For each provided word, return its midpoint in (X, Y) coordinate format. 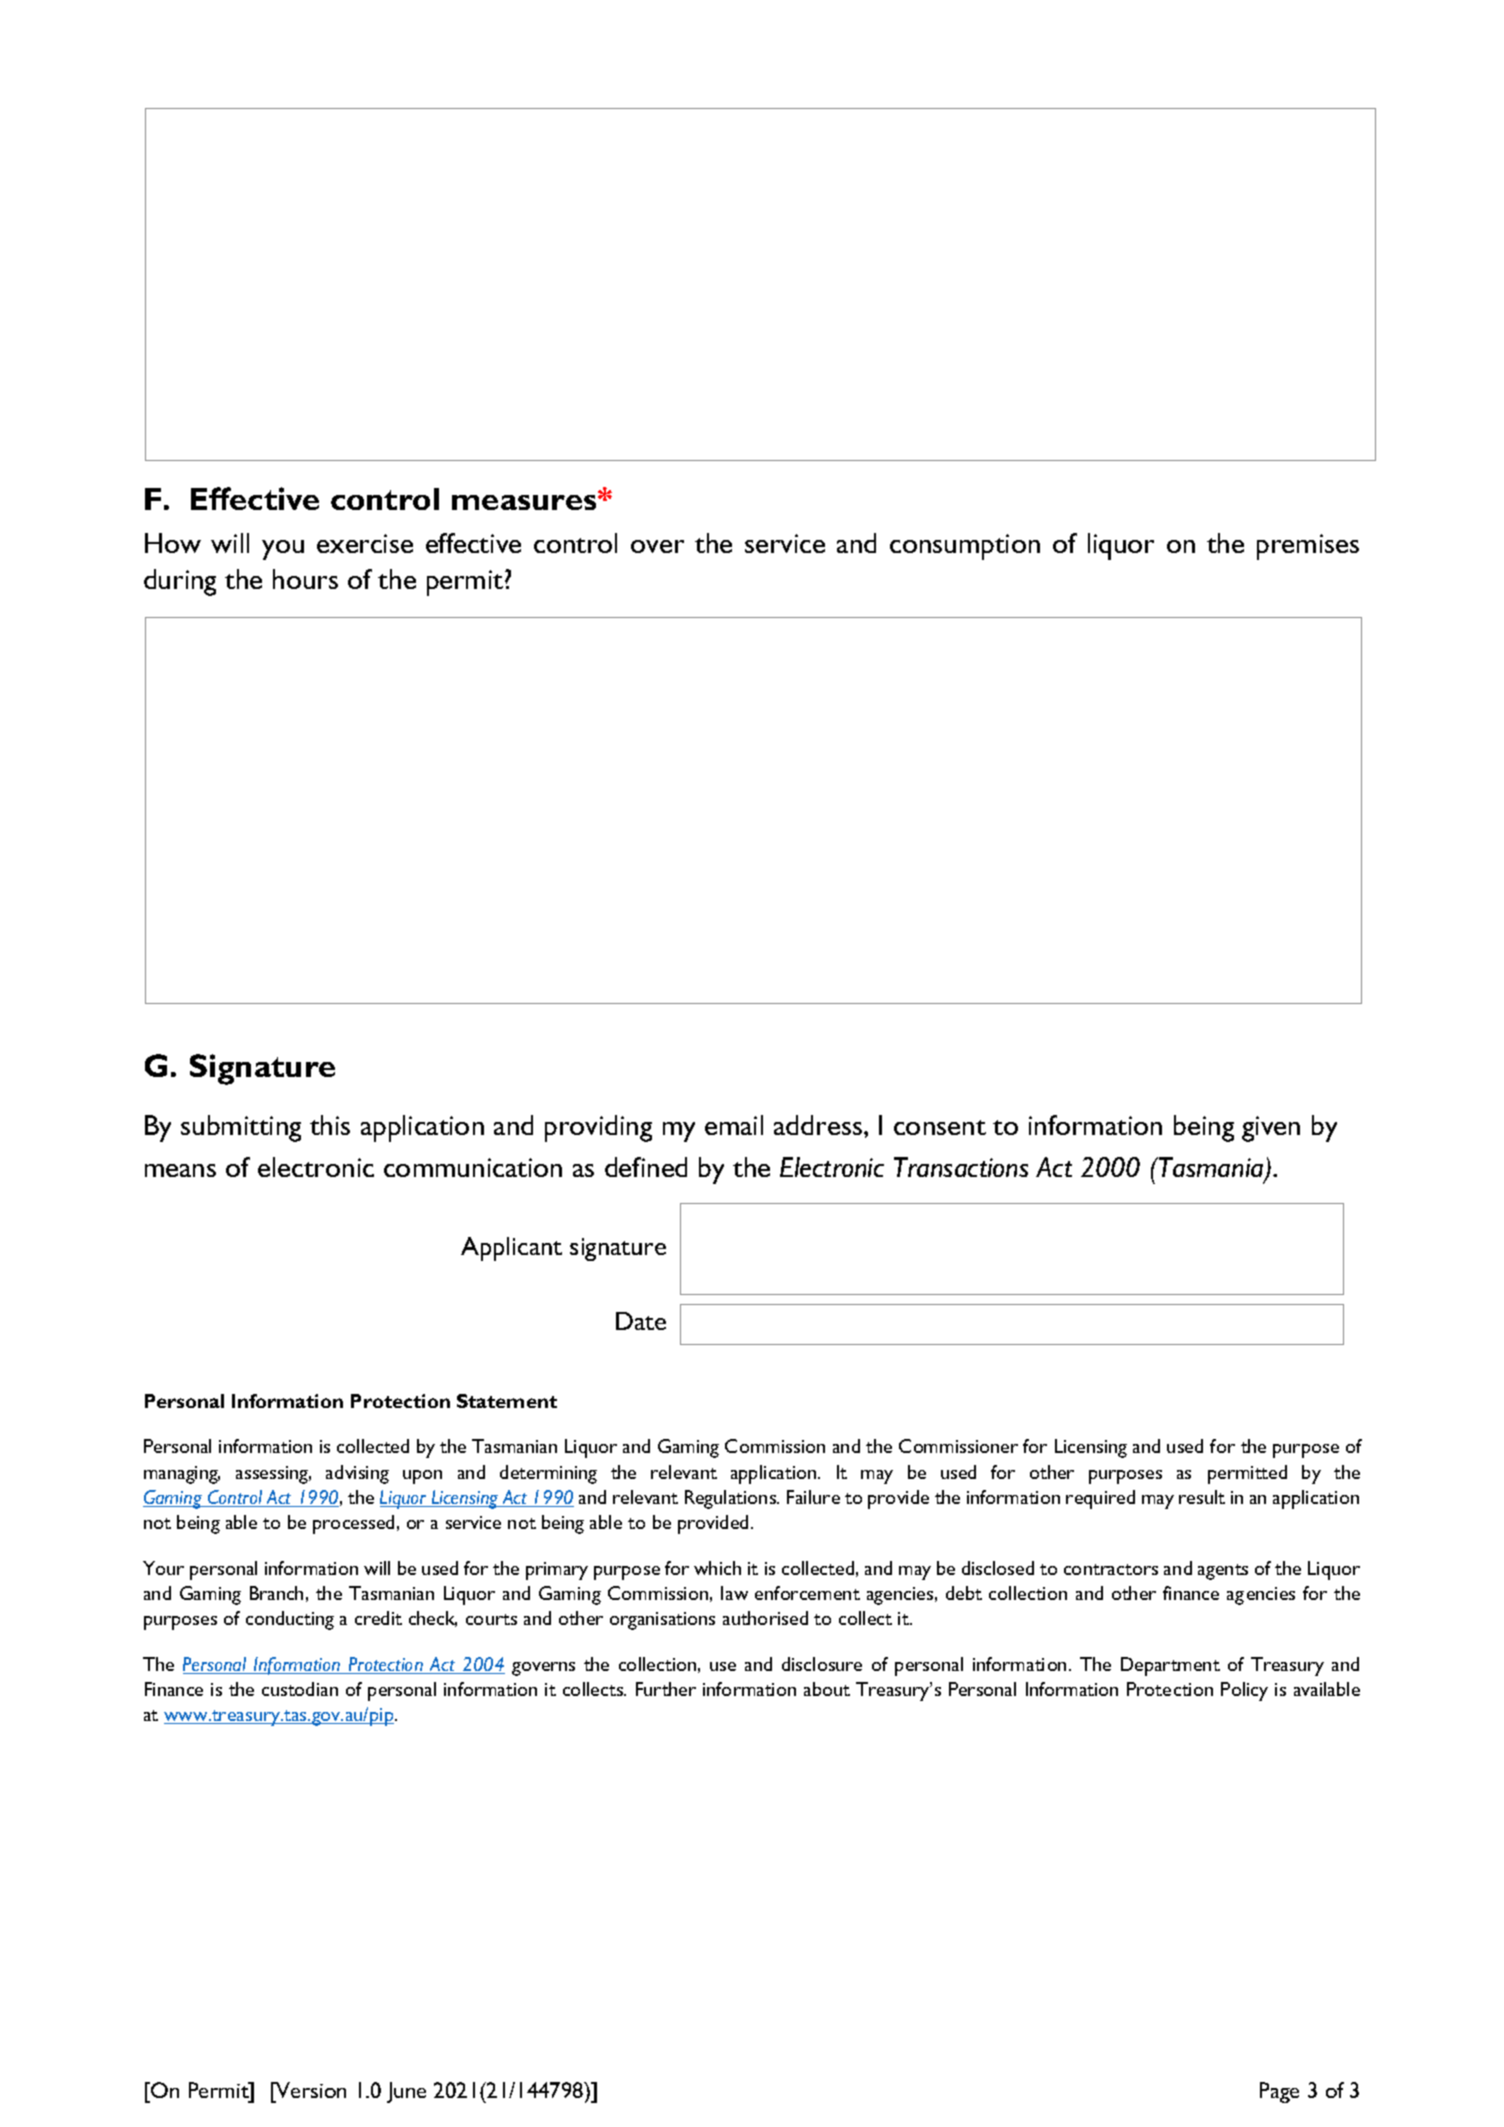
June (406, 2092)
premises (1308, 547)
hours (305, 579)
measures (525, 502)
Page (1279, 2092)
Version (310, 2090)
